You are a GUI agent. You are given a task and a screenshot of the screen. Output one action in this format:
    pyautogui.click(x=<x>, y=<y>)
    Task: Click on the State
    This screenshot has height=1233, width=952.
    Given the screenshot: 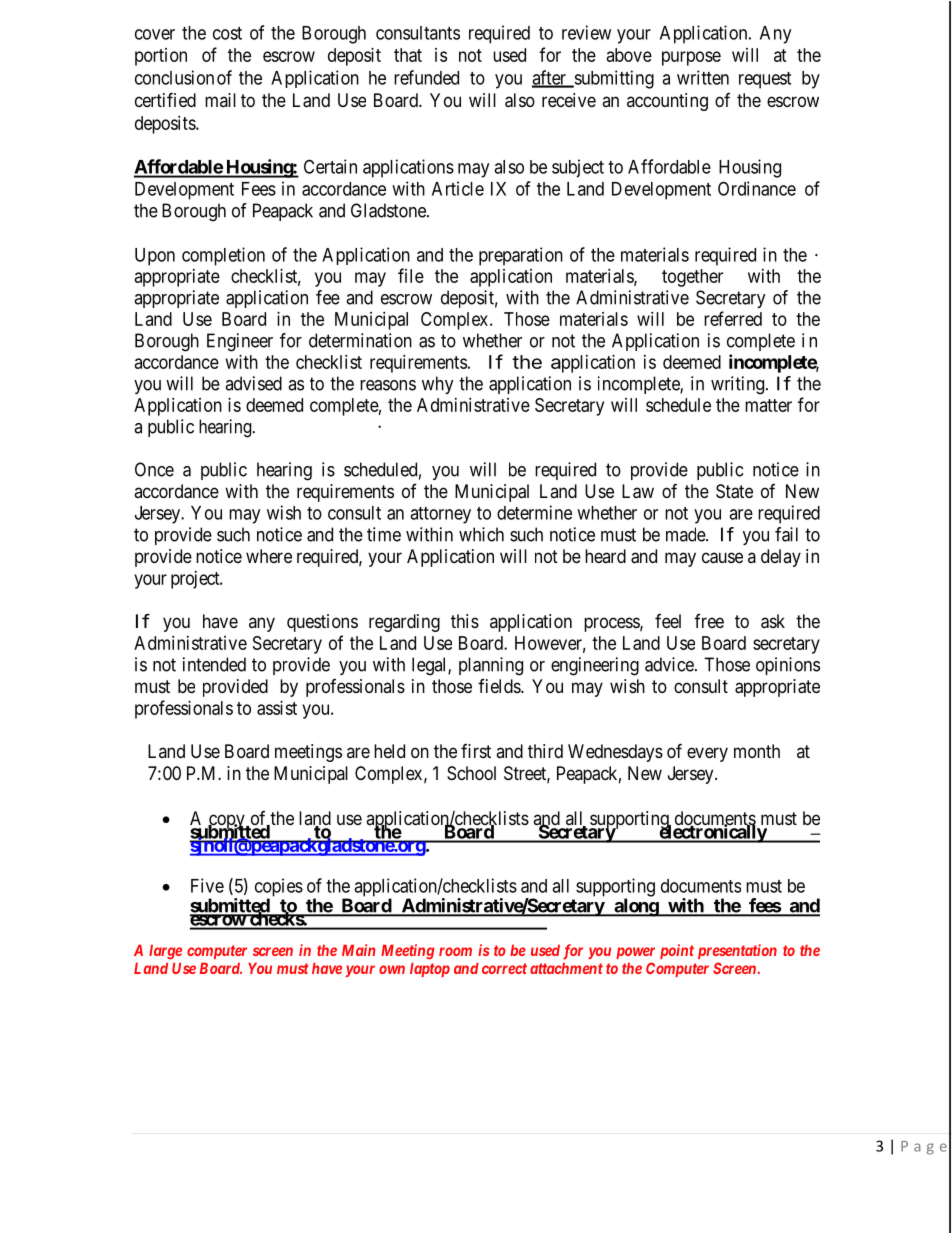 What is the action you would take?
    pyautogui.click(x=734, y=491)
